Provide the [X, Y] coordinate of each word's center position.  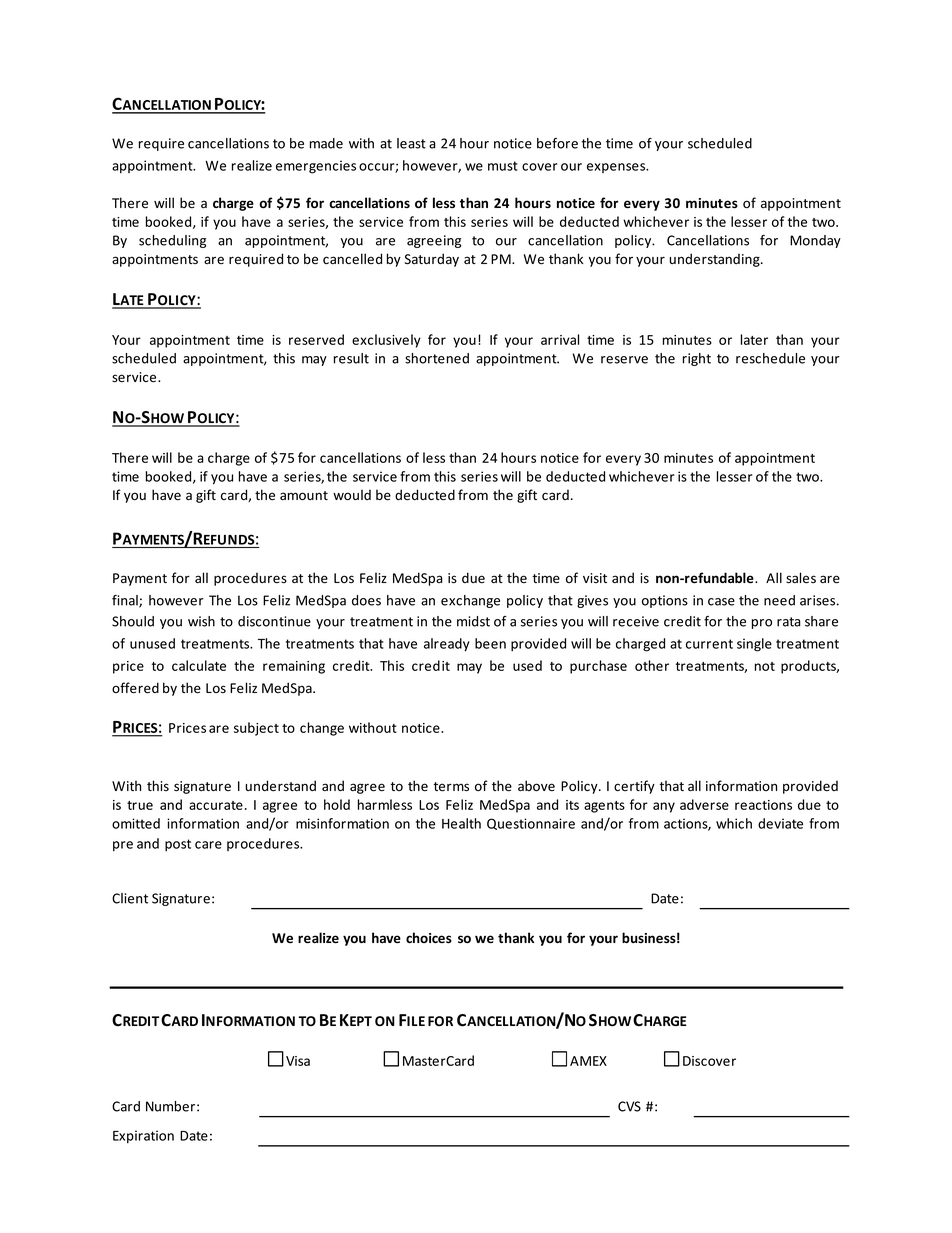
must [503, 166]
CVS [629, 1106]
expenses [617, 168]
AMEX [588, 1061]
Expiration [143, 1136]
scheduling [172, 241]
